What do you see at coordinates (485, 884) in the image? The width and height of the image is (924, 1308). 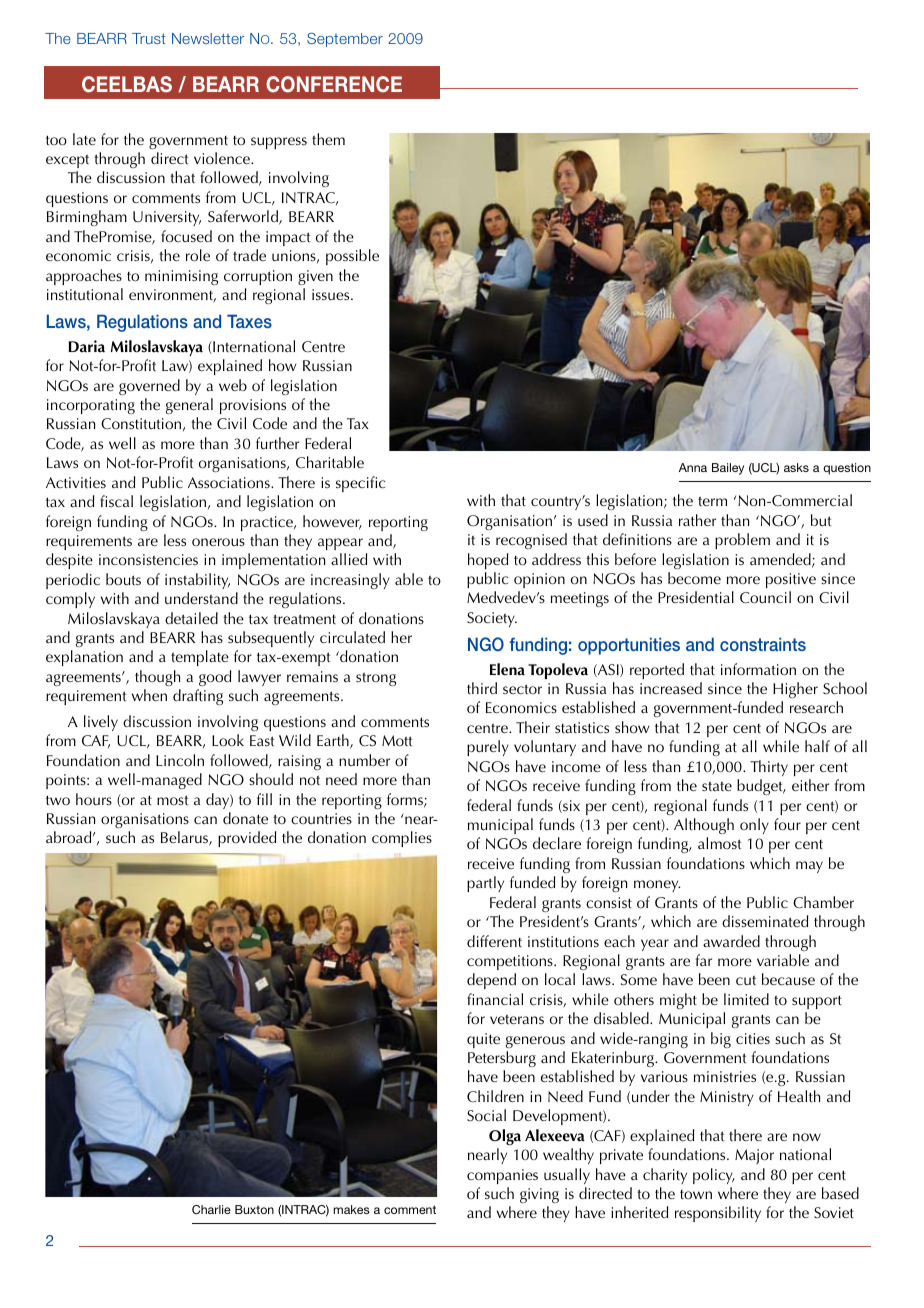 I see `partly` at bounding box center [485, 884].
